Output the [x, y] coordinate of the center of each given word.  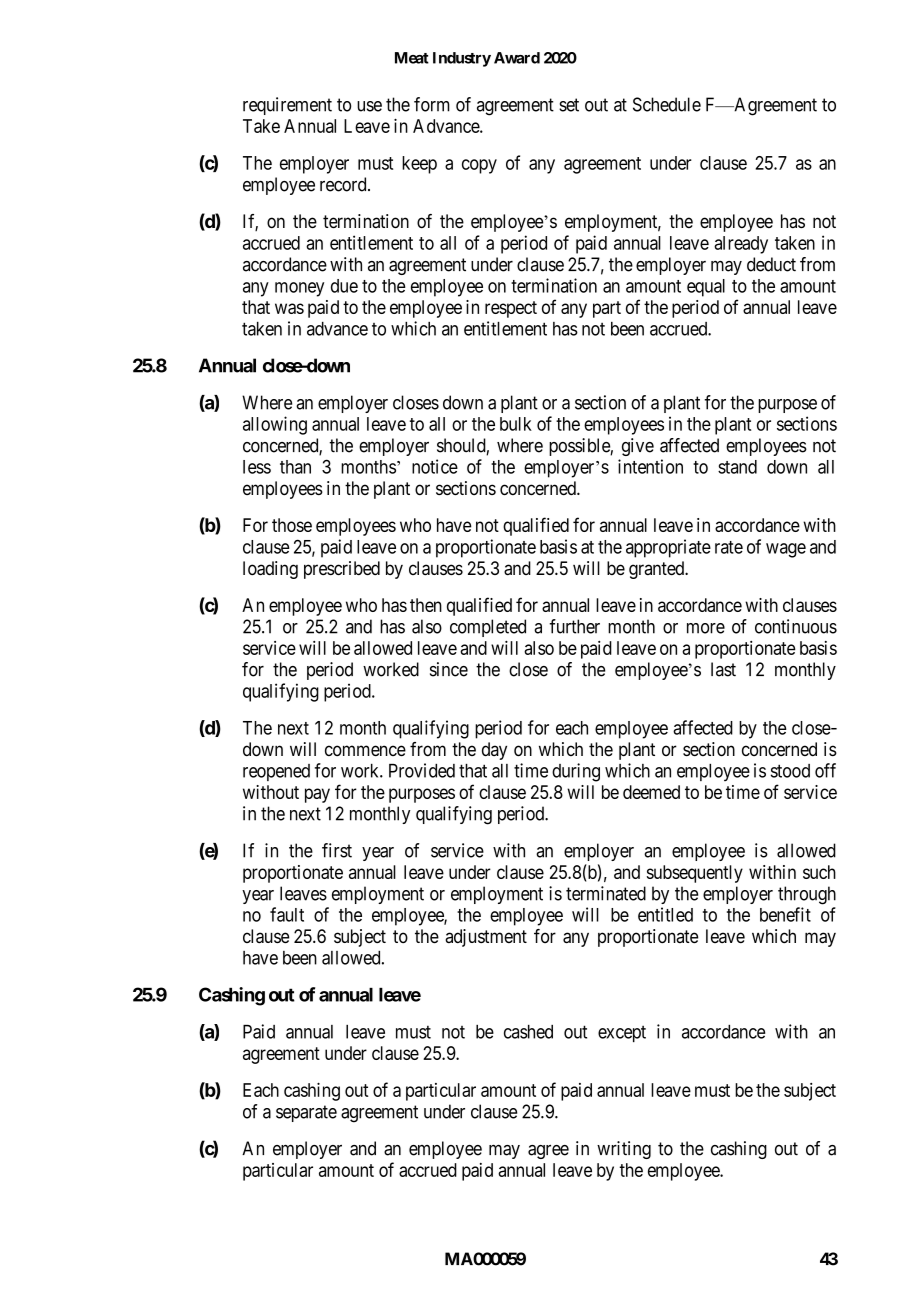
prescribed [342, 570]
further [574, 626]
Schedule [667, 104]
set [569, 105]
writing [624, 1150]
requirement [287, 106]
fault [287, 914]
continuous [796, 626]
